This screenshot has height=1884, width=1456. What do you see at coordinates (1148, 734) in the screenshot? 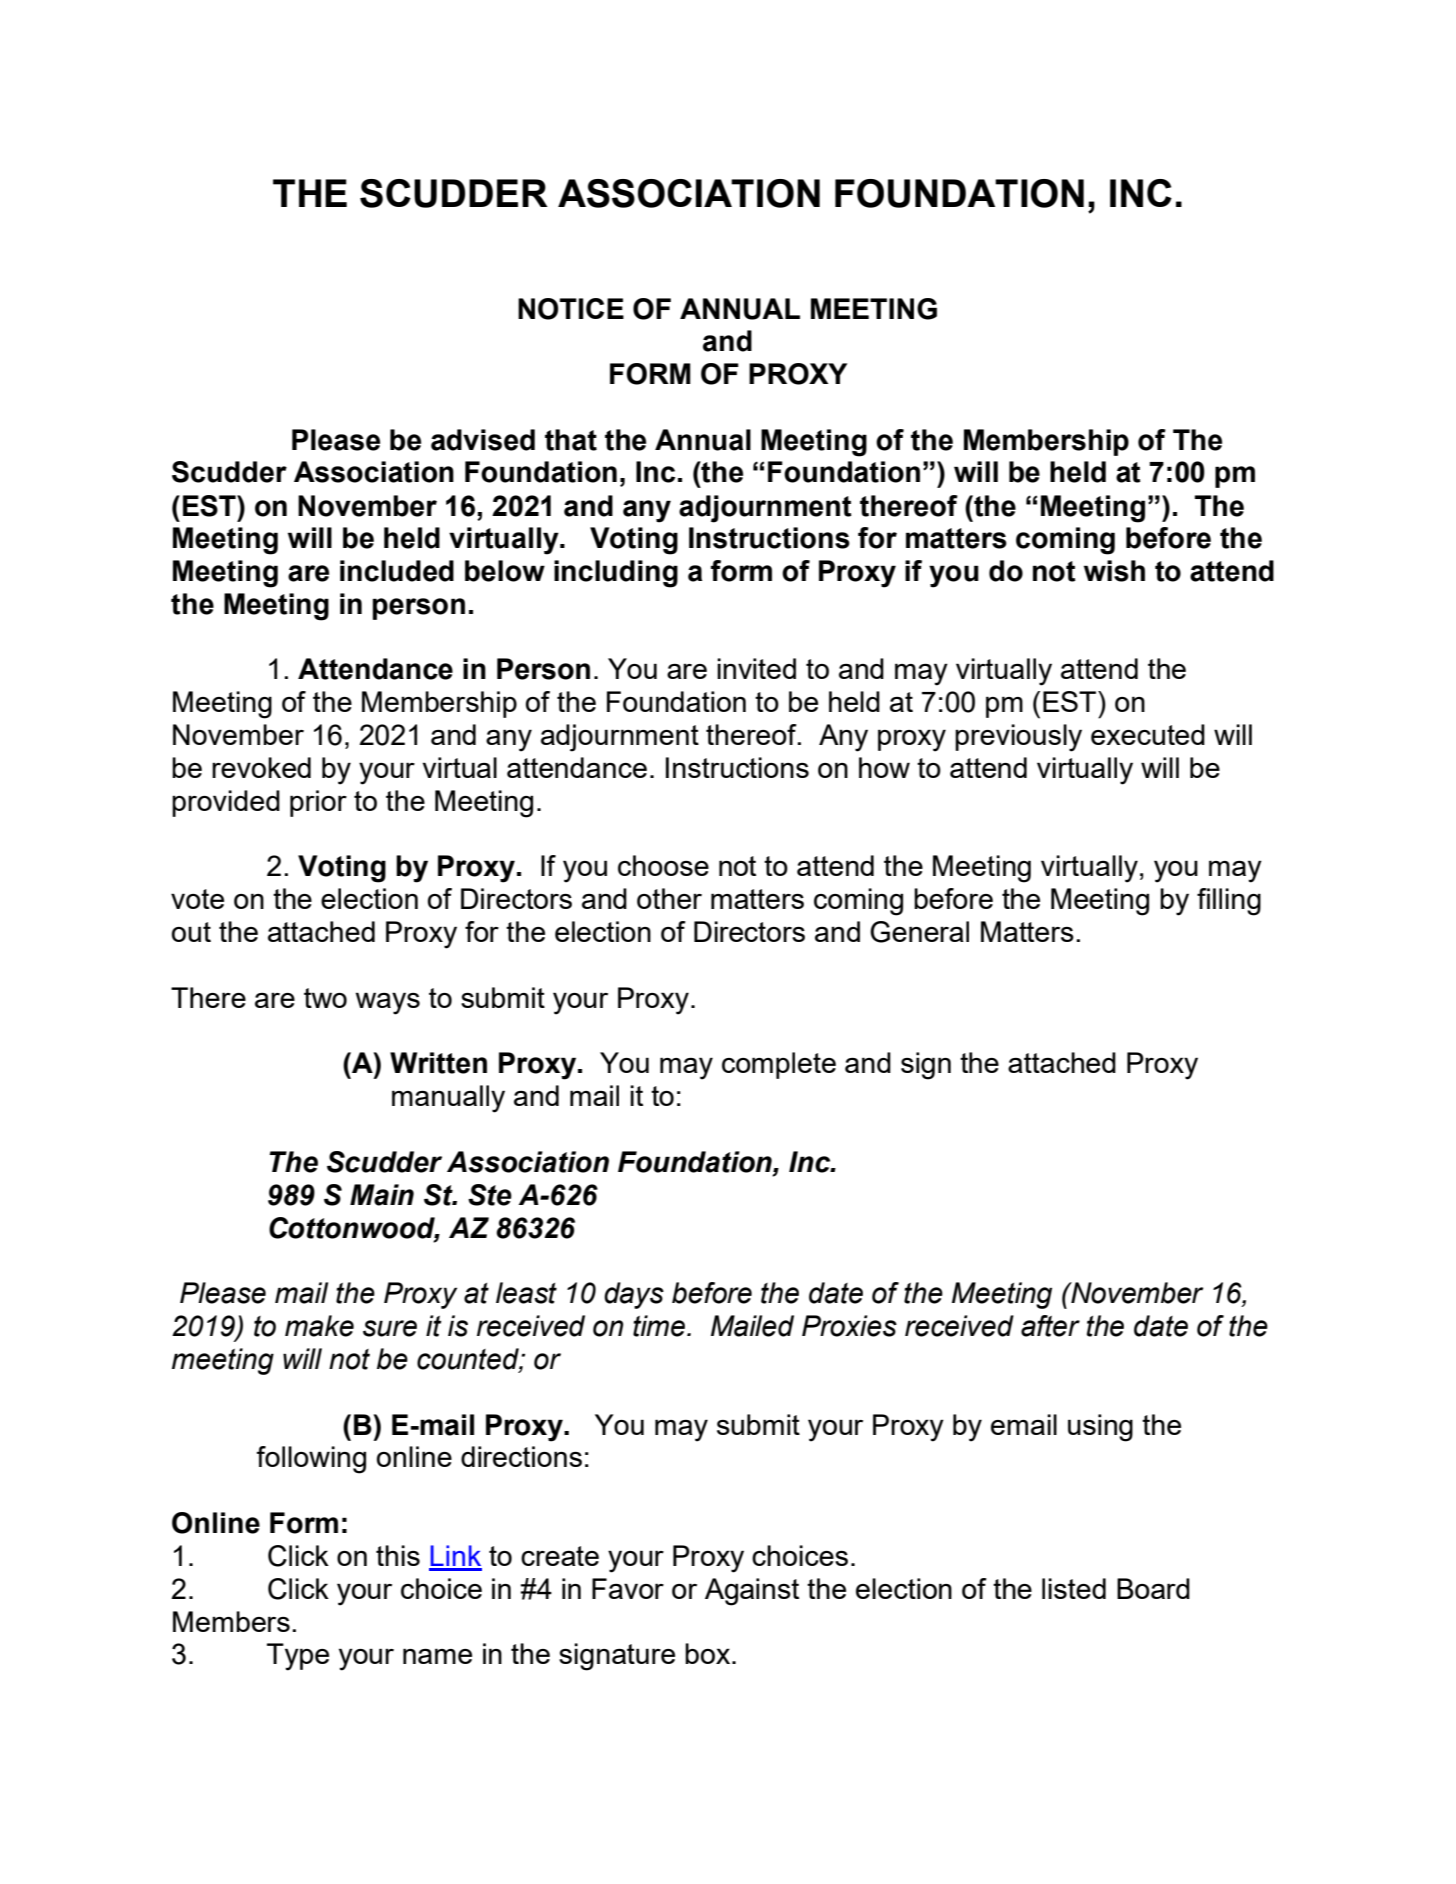
I see `executed` at bounding box center [1148, 734].
